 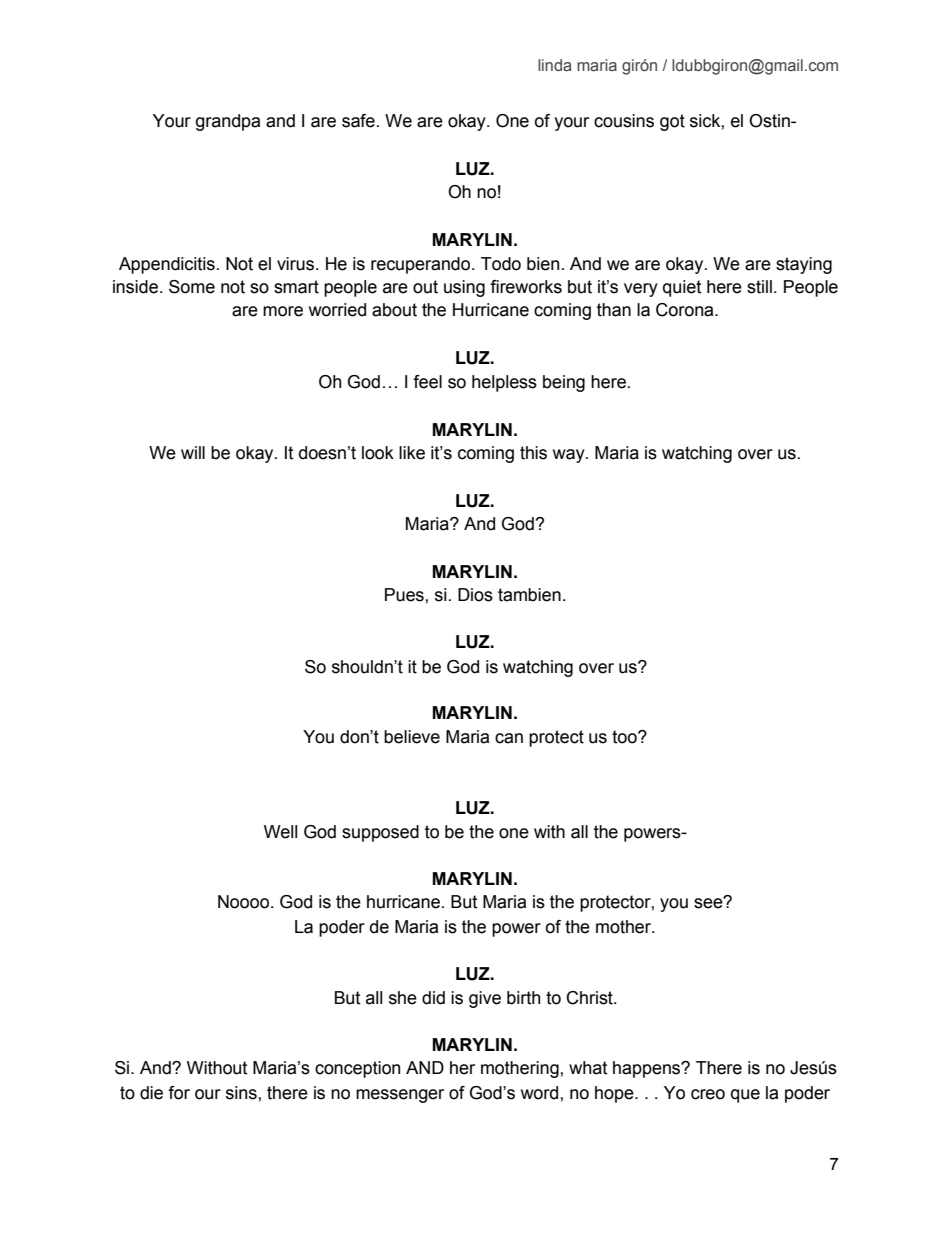 I want to click on for, so click(x=179, y=1093).
